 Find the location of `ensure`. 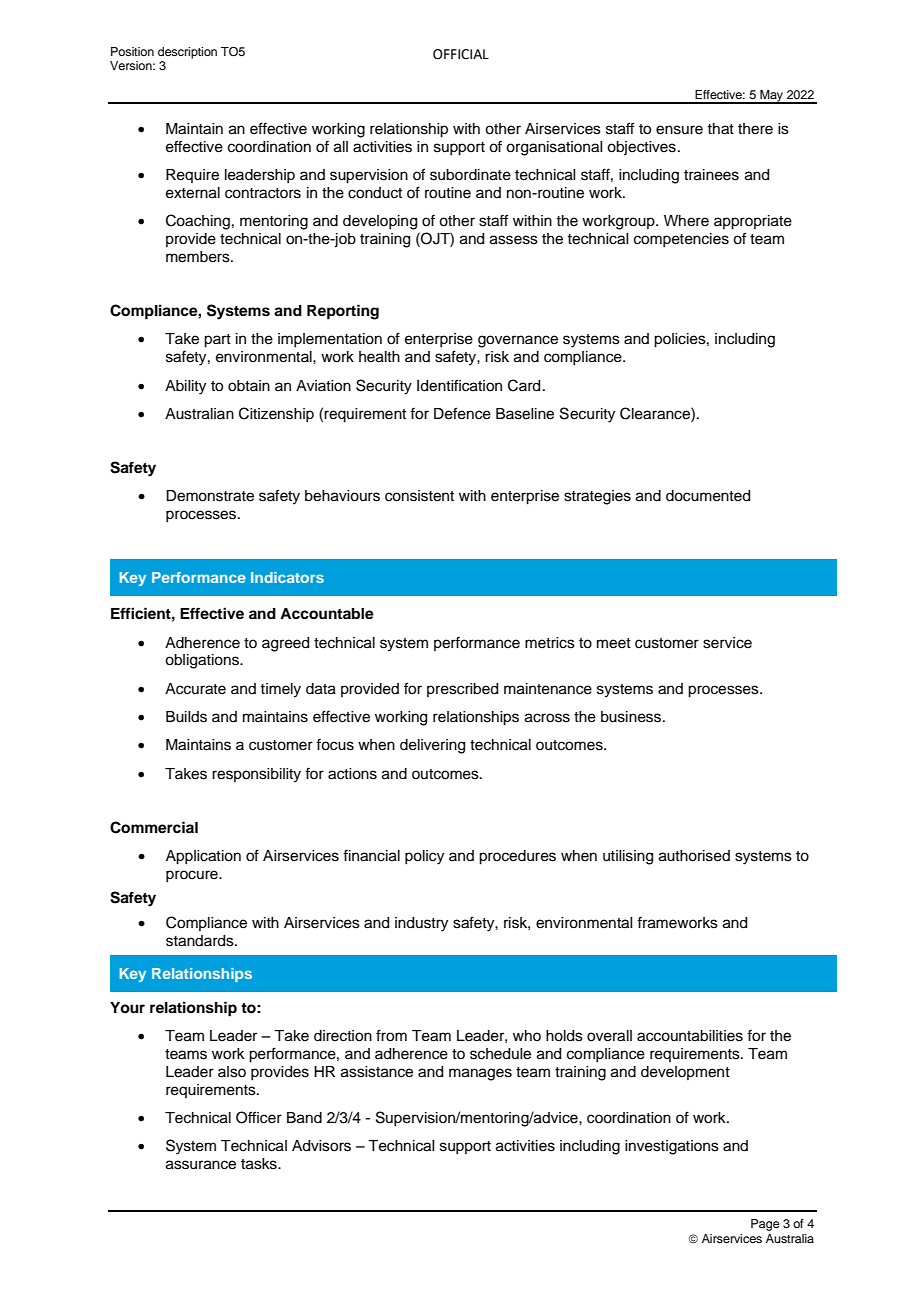

ensure is located at coordinates (679, 130).
